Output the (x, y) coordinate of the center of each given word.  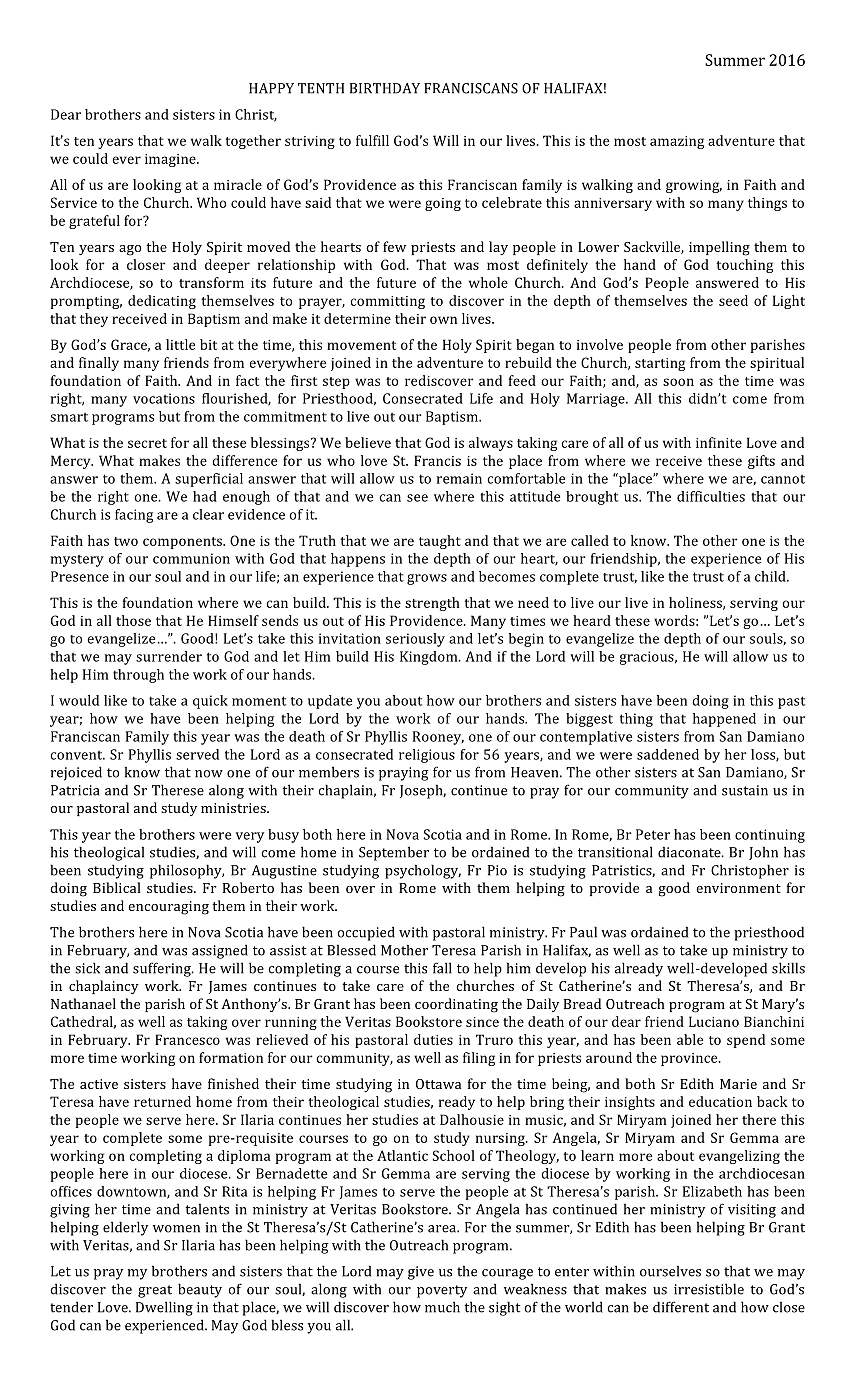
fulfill (372, 140)
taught (440, 542)
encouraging (168, 908)
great (155, 1291)
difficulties (711, 496)
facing (134, 516)
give (421, 1273)
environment (738, 888)
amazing (677, 142)
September (394, 853)
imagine (171, 160)
